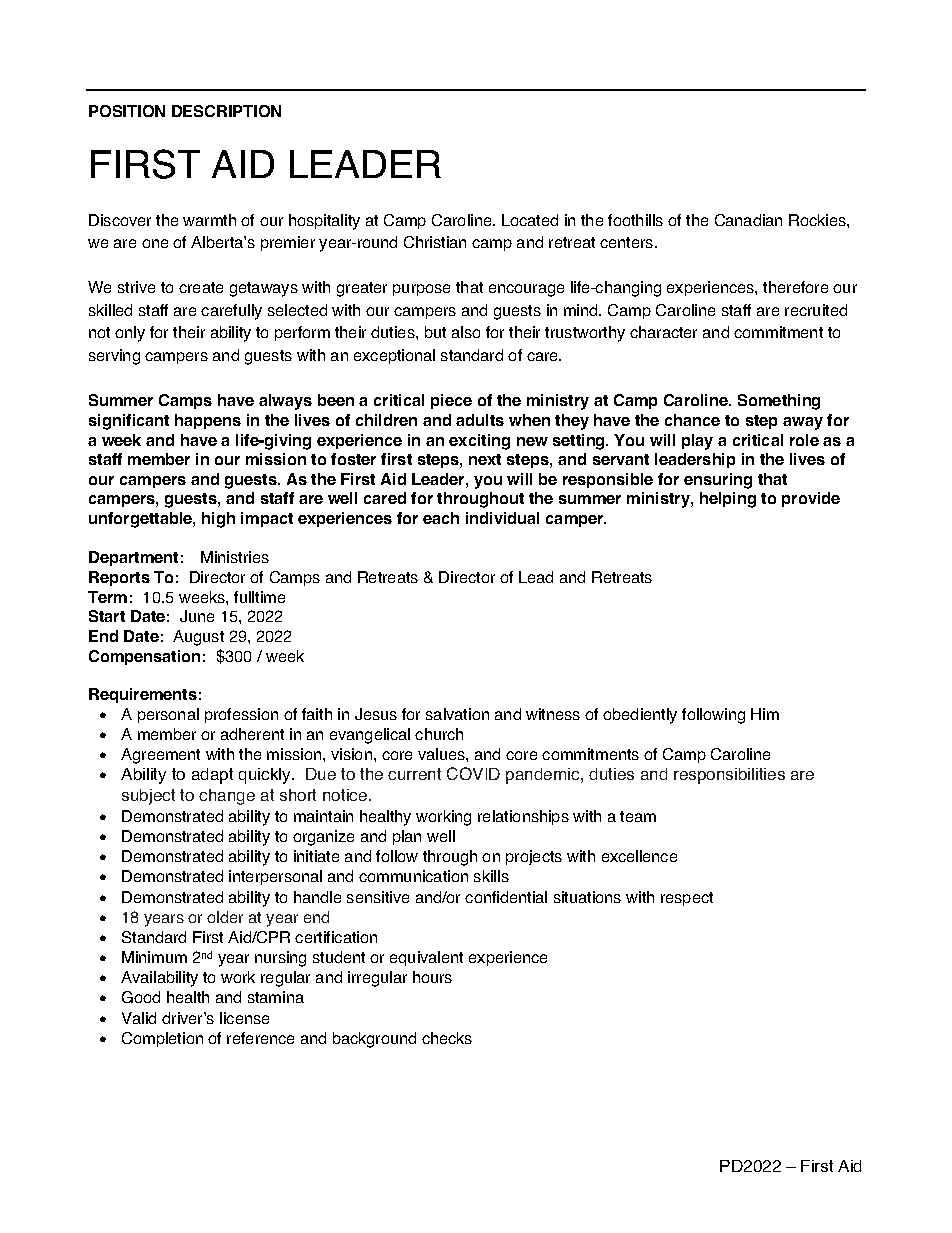 The height and width of the screenshot is (1233, 952). What do you see at coordinates (226, 111) in the screenshot?
I see `DESCRIPTION` at bounding box center [226, 111].
